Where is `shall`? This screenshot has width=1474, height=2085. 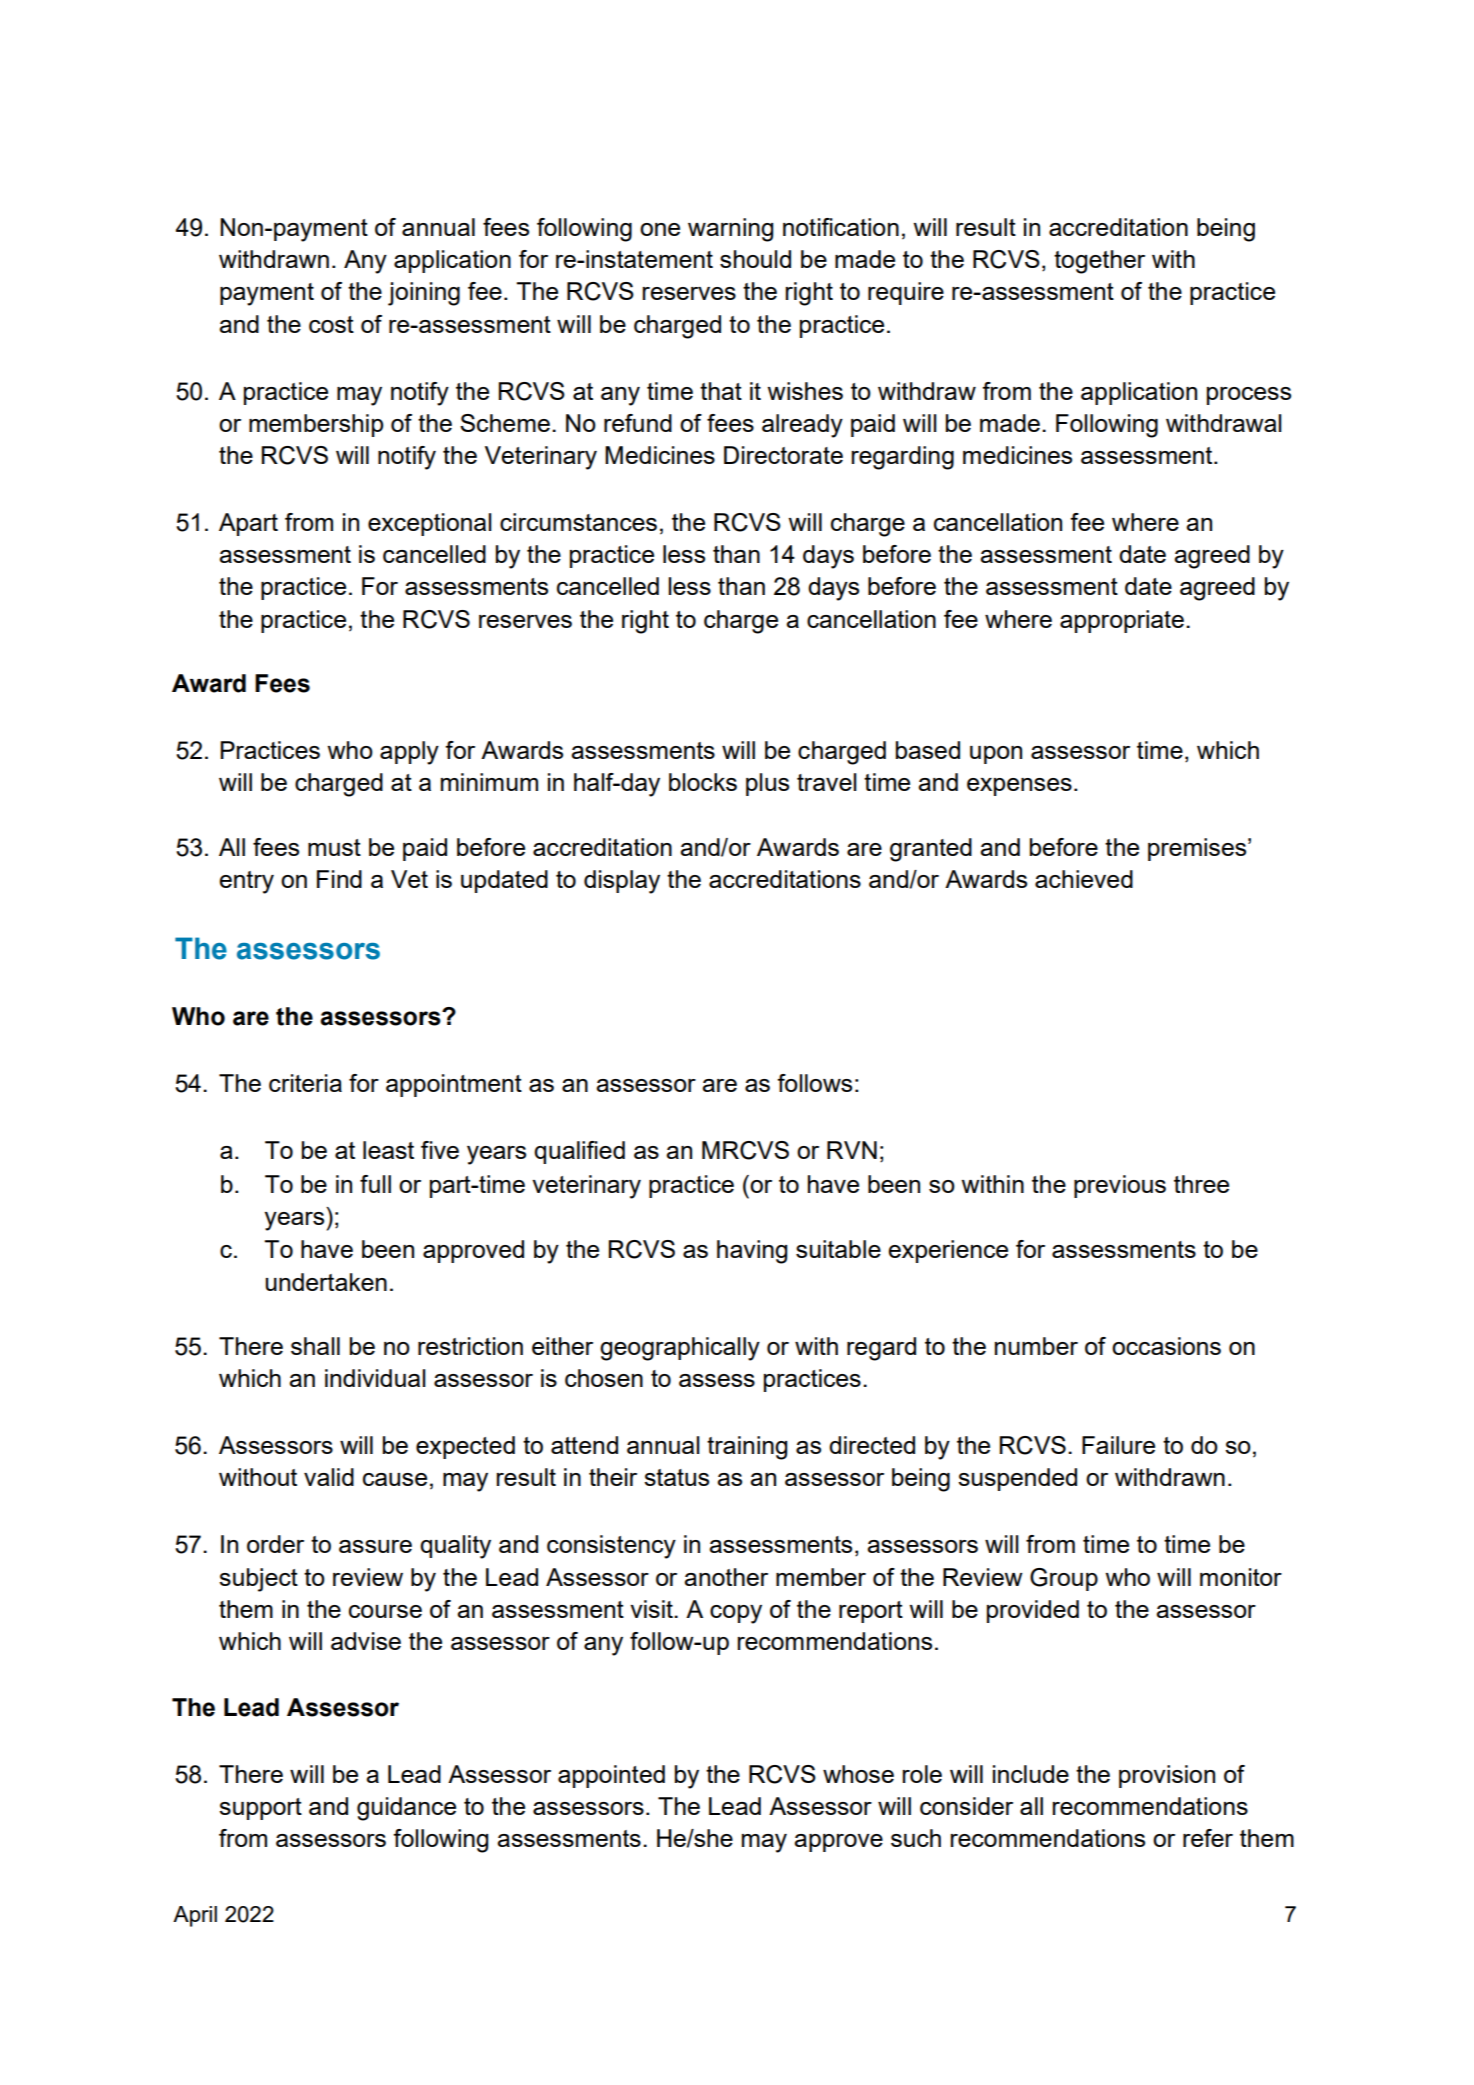 shall is located at coordinates (315, 1346).
